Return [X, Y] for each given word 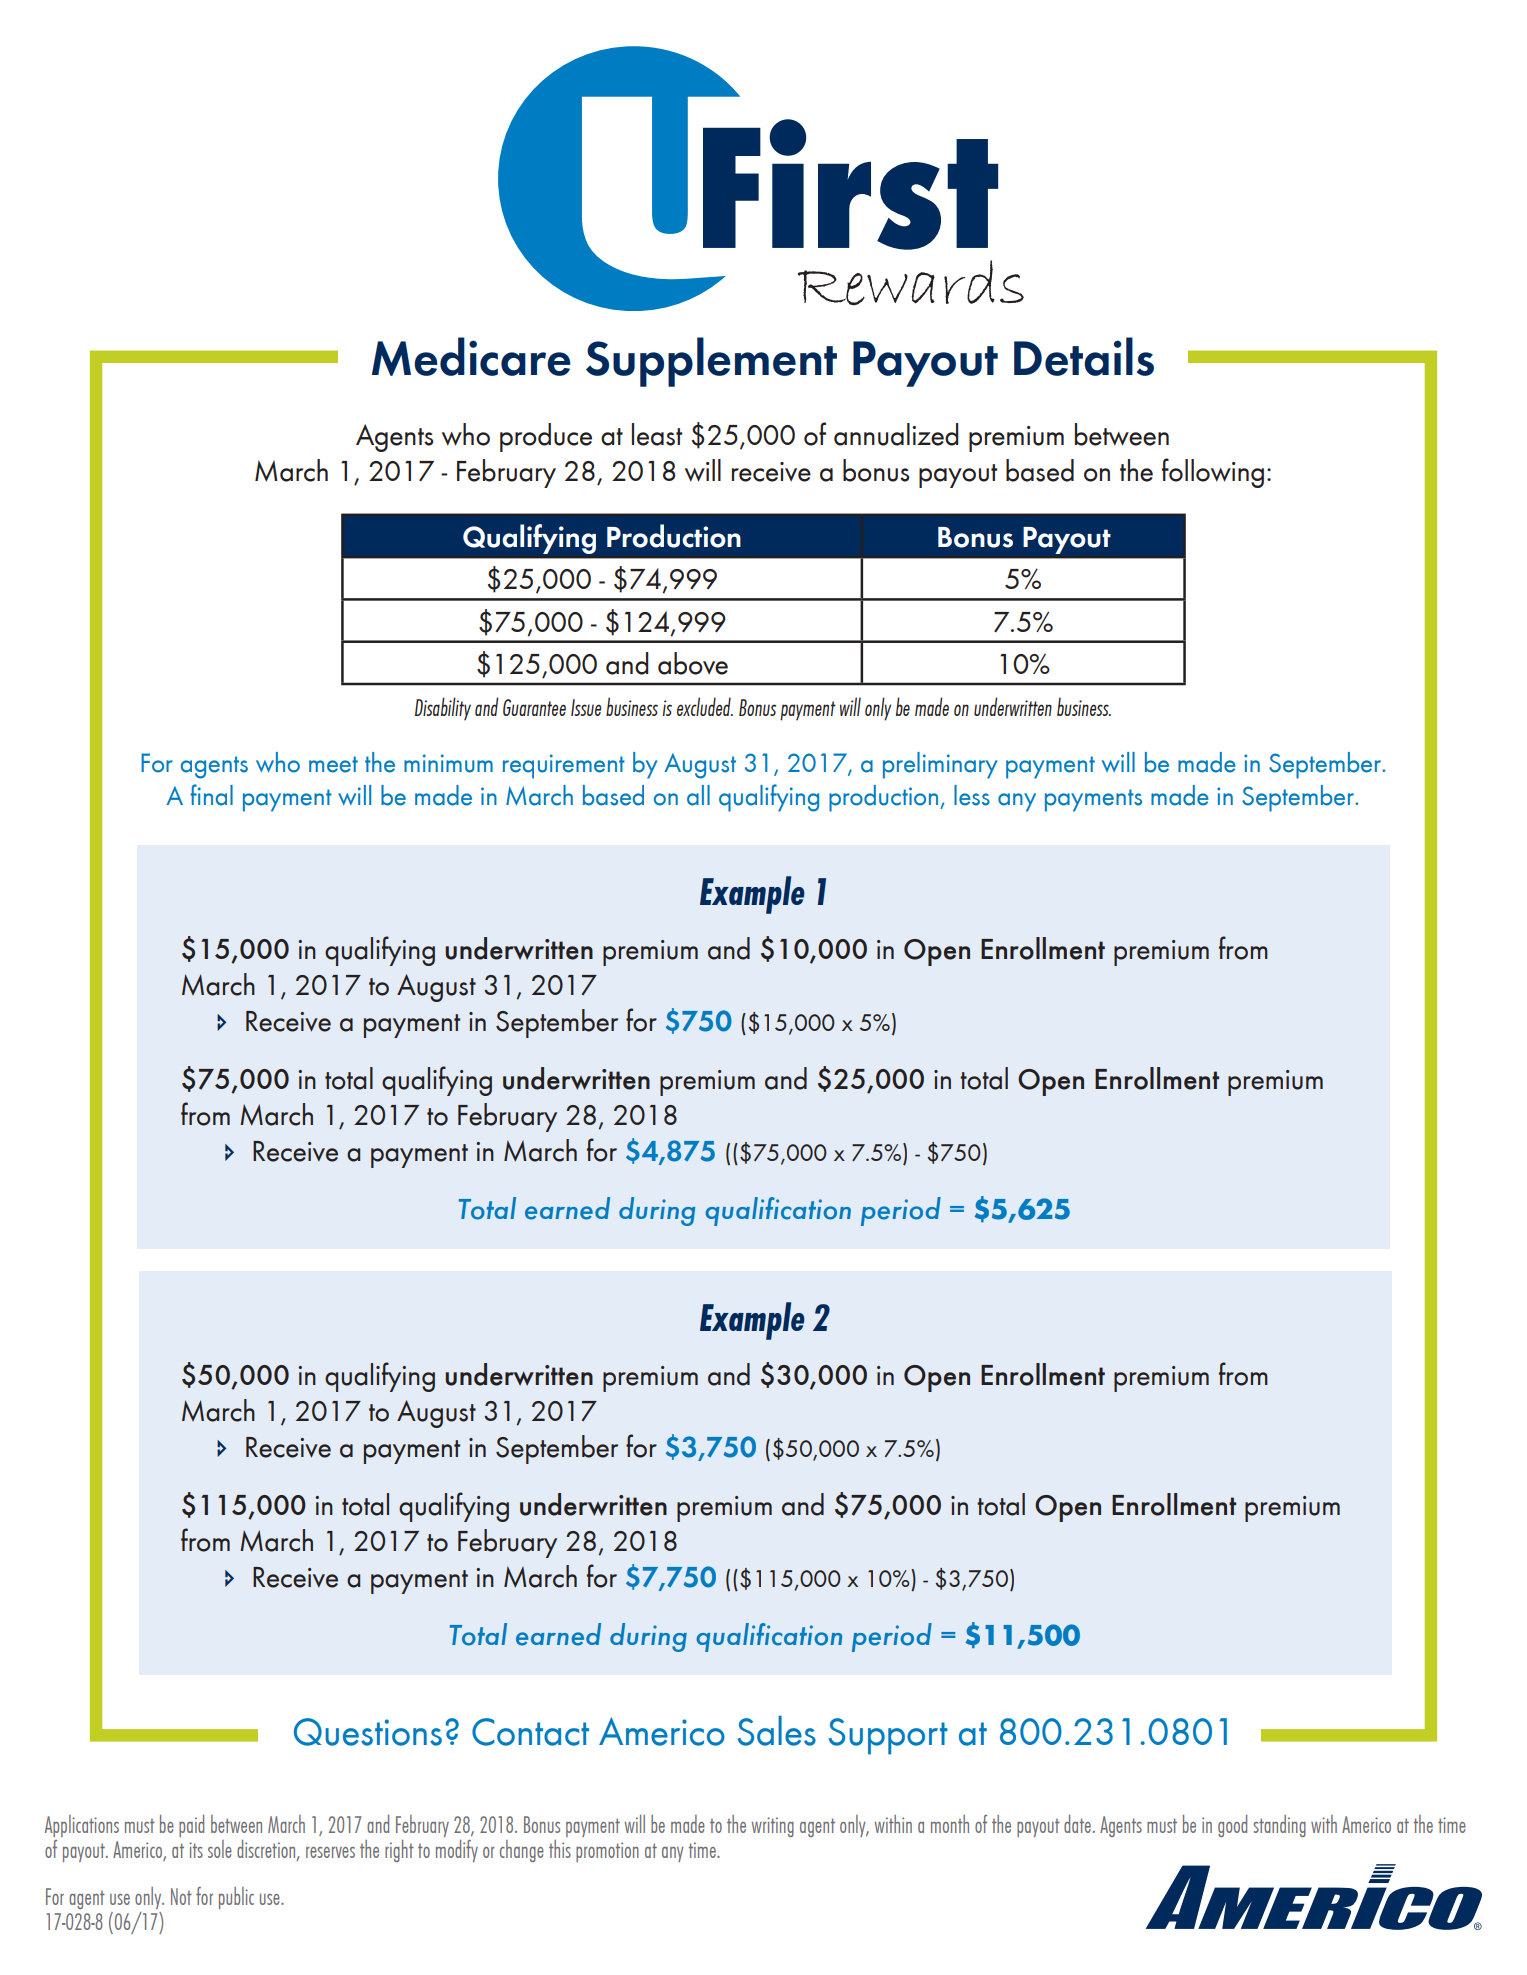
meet [333, 764]
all [698, 795]
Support [888, 1736]
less [972, 795]
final [211, 795]
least [657, 434]
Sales [777, 1730]
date [1077, 1824]
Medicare [471, 356]
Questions [368, 1732]
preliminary [940, 765]
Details [1084, 356]
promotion [607, 1852]
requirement [564, 766]
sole [220, 1849]
